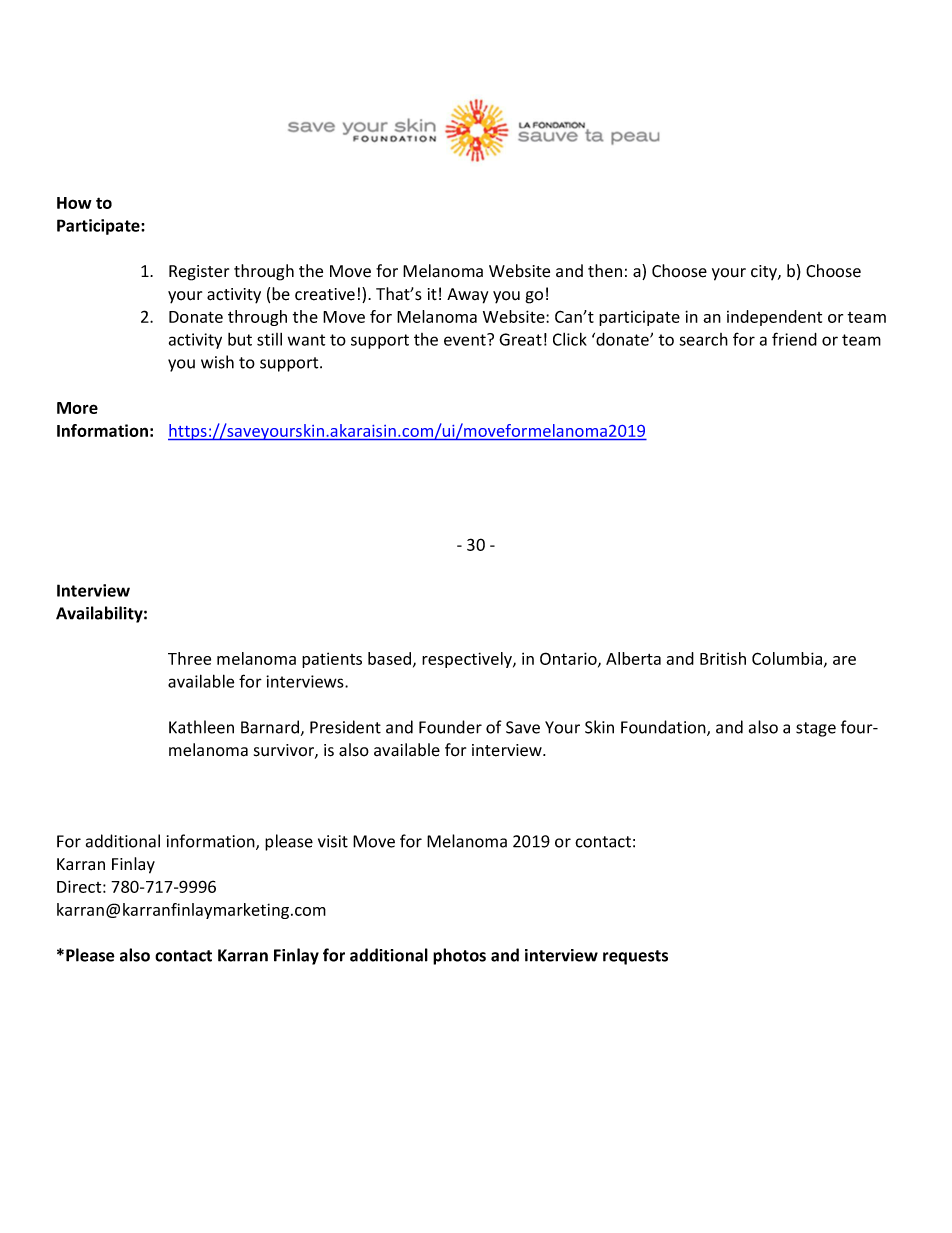 Image resolution: width=952 pixels, height=1233 pixels. What do you see at coordinates (466, 340) in the screenshot?
I see `event` at bounding box center [466, 340].
